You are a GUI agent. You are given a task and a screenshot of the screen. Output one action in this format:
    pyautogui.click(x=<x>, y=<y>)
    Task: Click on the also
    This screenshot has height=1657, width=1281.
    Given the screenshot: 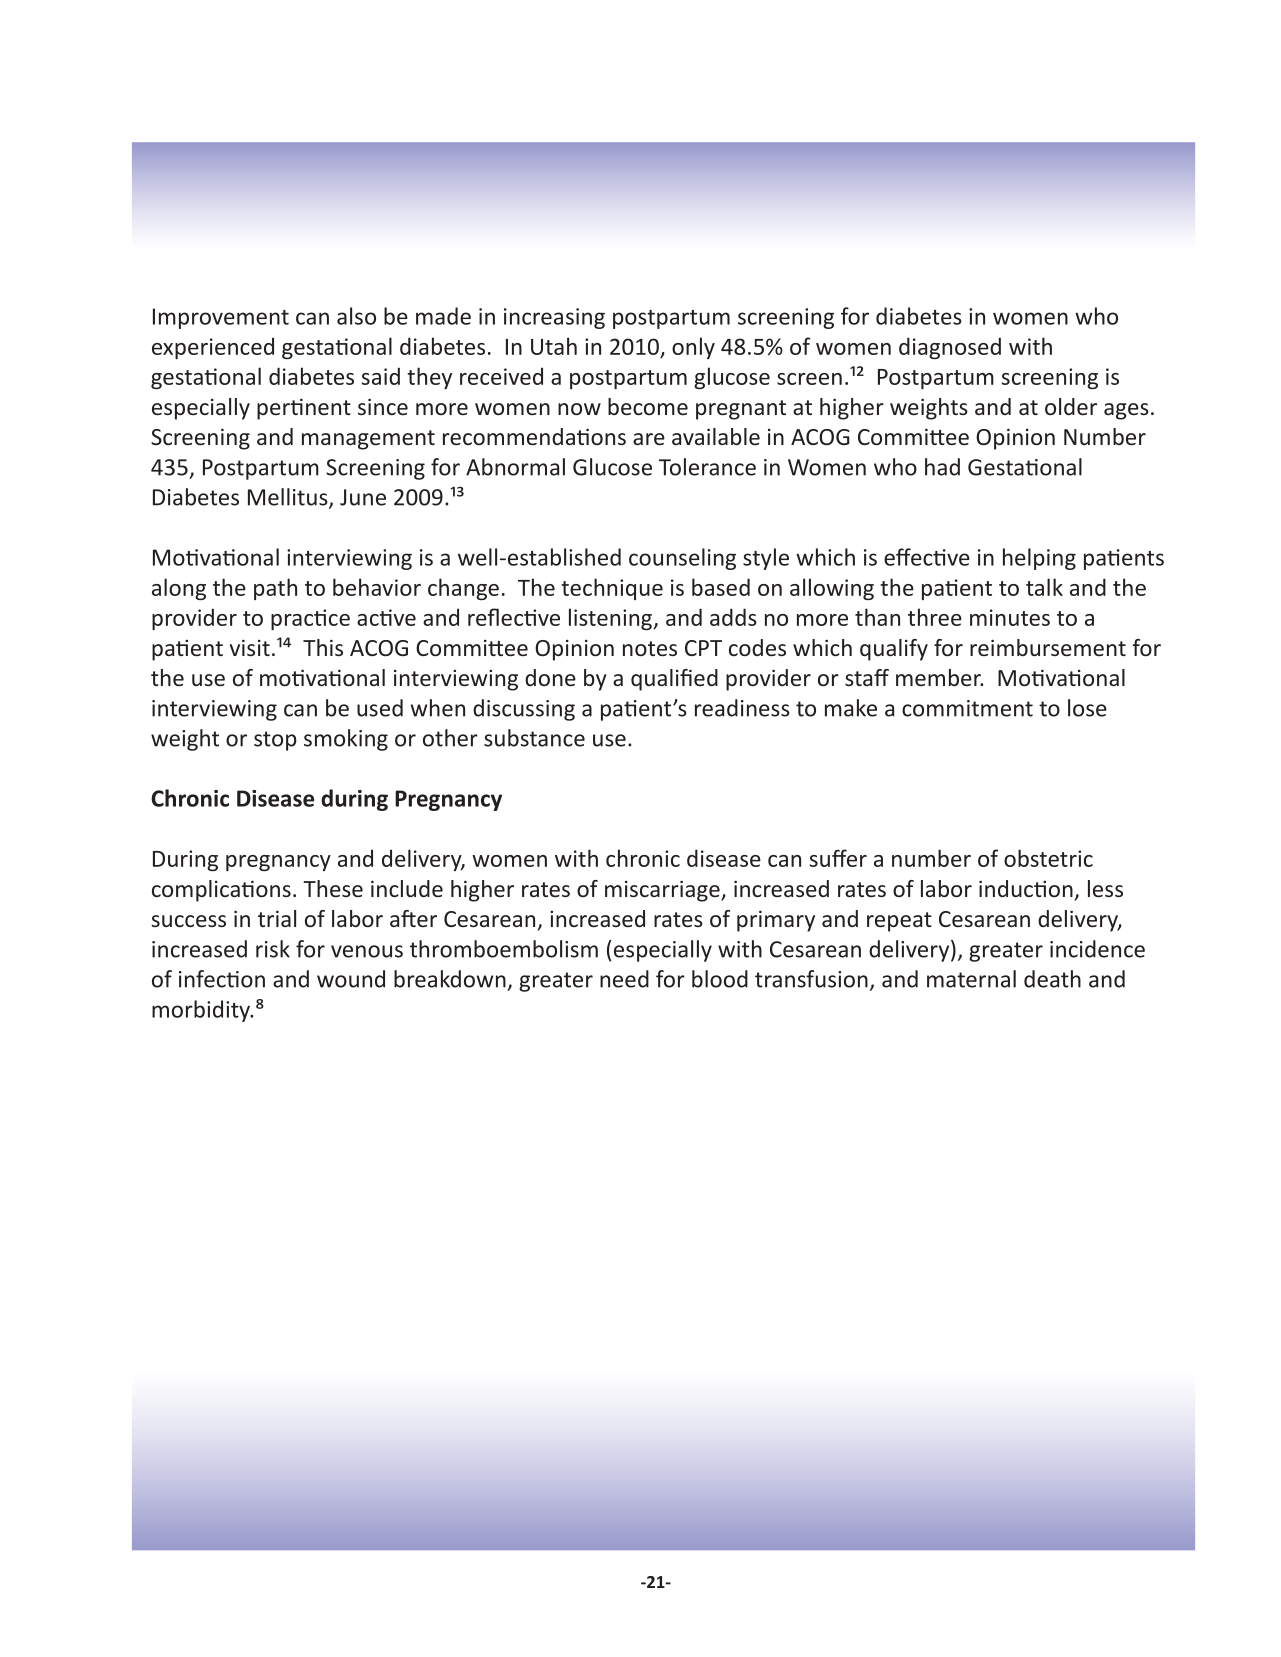 What is the action you would take?
    pyautogui.click(x=356, y=316)
